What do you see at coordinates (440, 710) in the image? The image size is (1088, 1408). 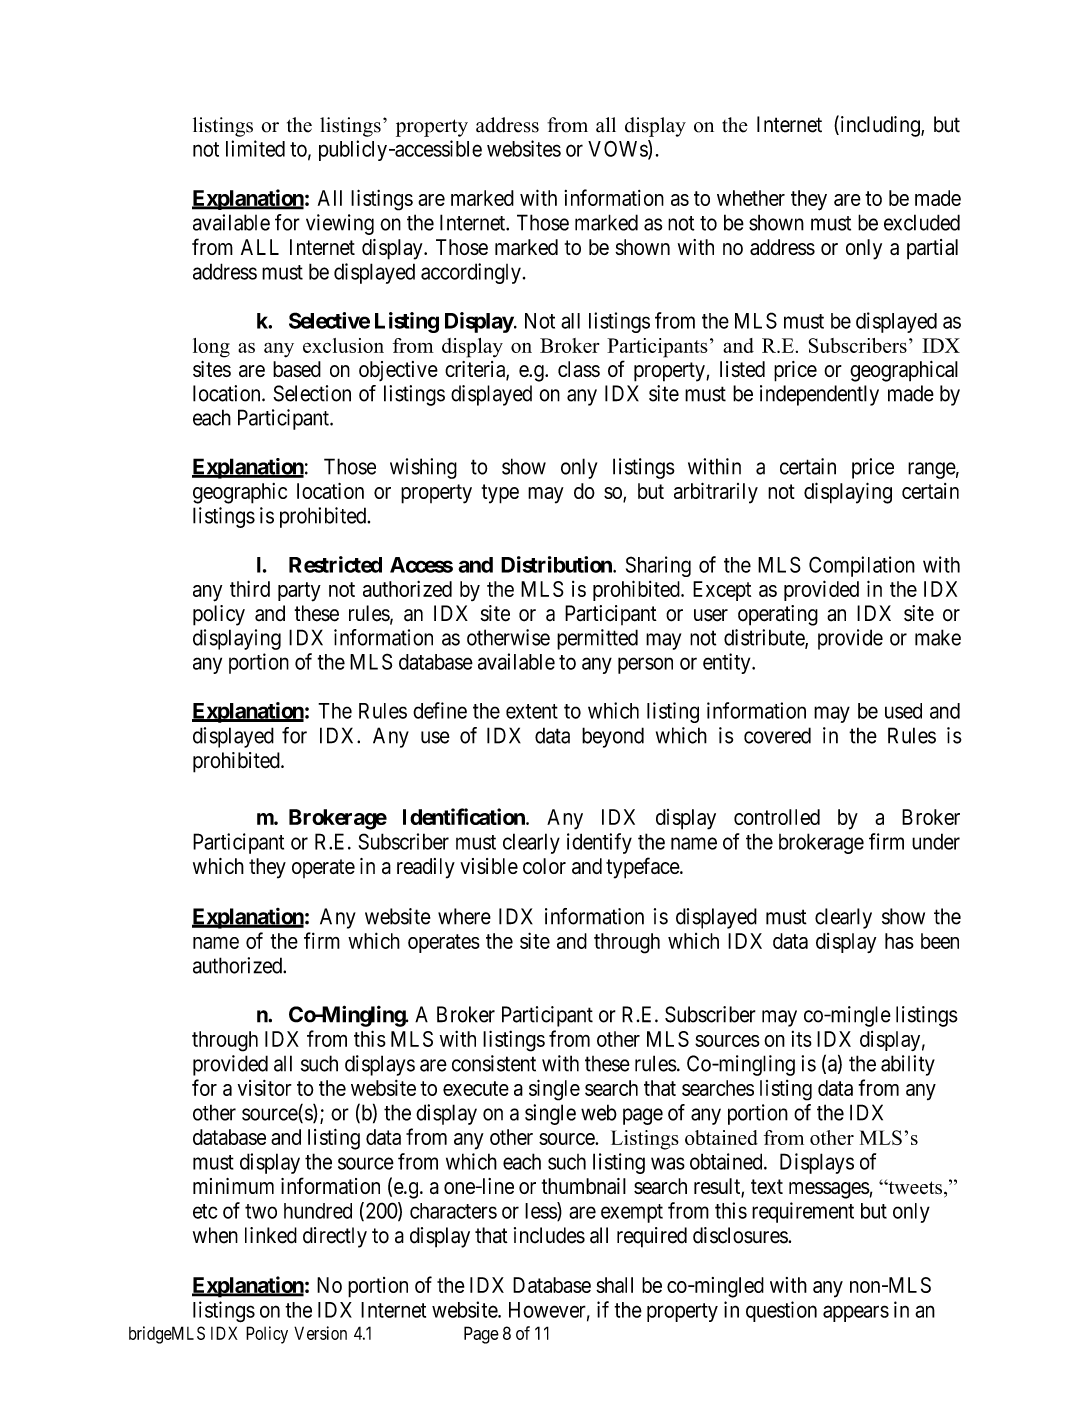 I see `define` at bounding box center [440, 710].
